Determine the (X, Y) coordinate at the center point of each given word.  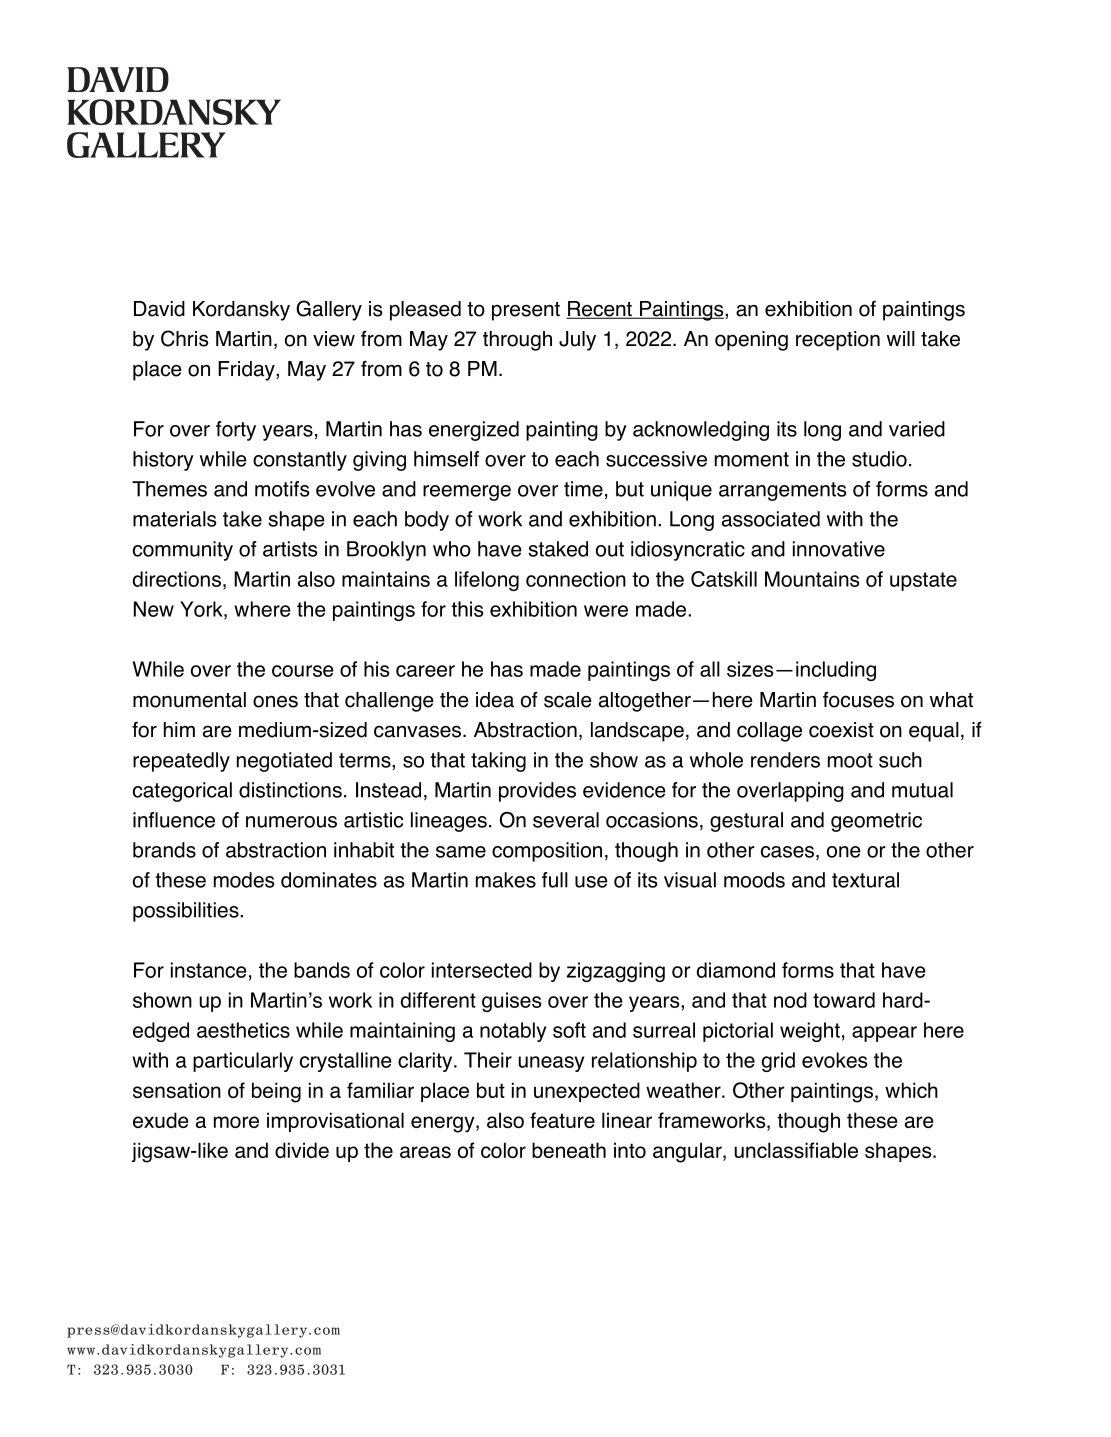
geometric (876, 822)
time (583, 489)
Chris (184, 338)
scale (568, 700)
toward (844, 1000)
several (566, 820)
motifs (282, 489)
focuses (858, 699)
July (577, 341)
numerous (291, 822)
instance (209, 970)
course (303, 671)
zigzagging (615, 972)
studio (879, 459)
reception (838, 341)
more (236, 1122)
